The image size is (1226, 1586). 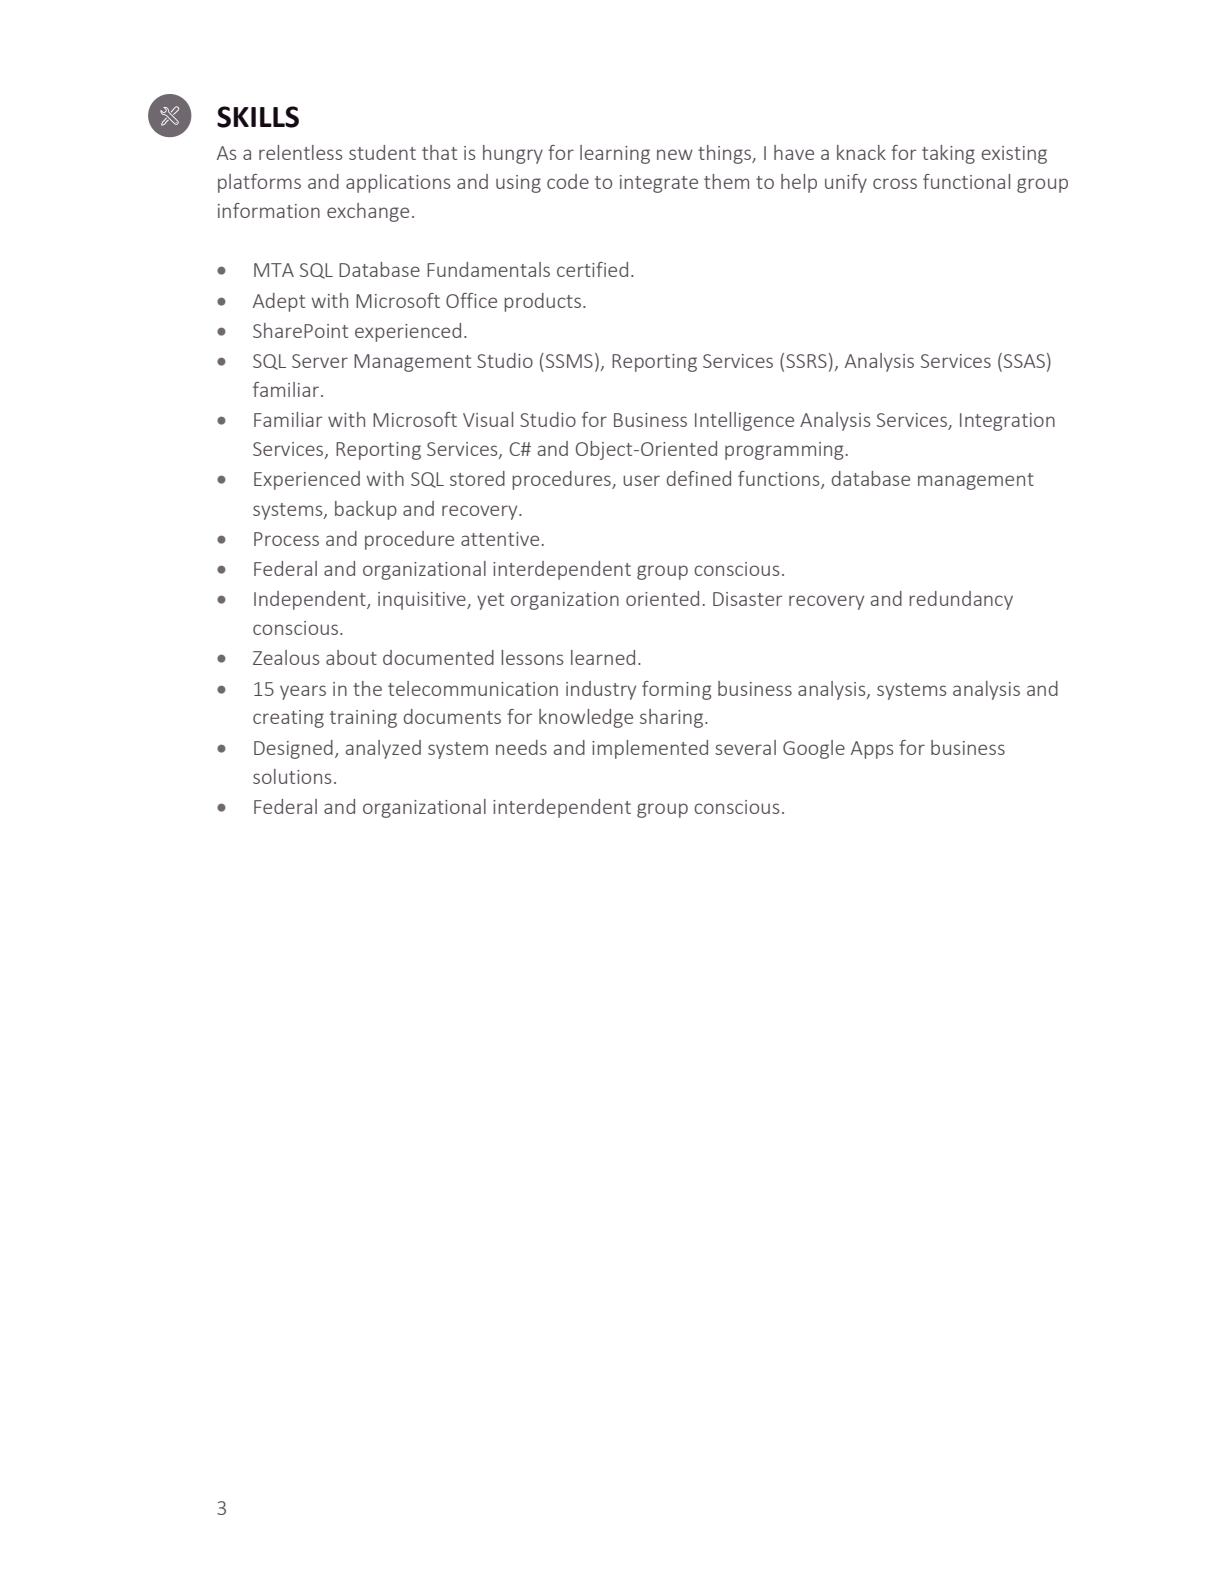 I want to click on analyzed, so click(x=383, y=749).
